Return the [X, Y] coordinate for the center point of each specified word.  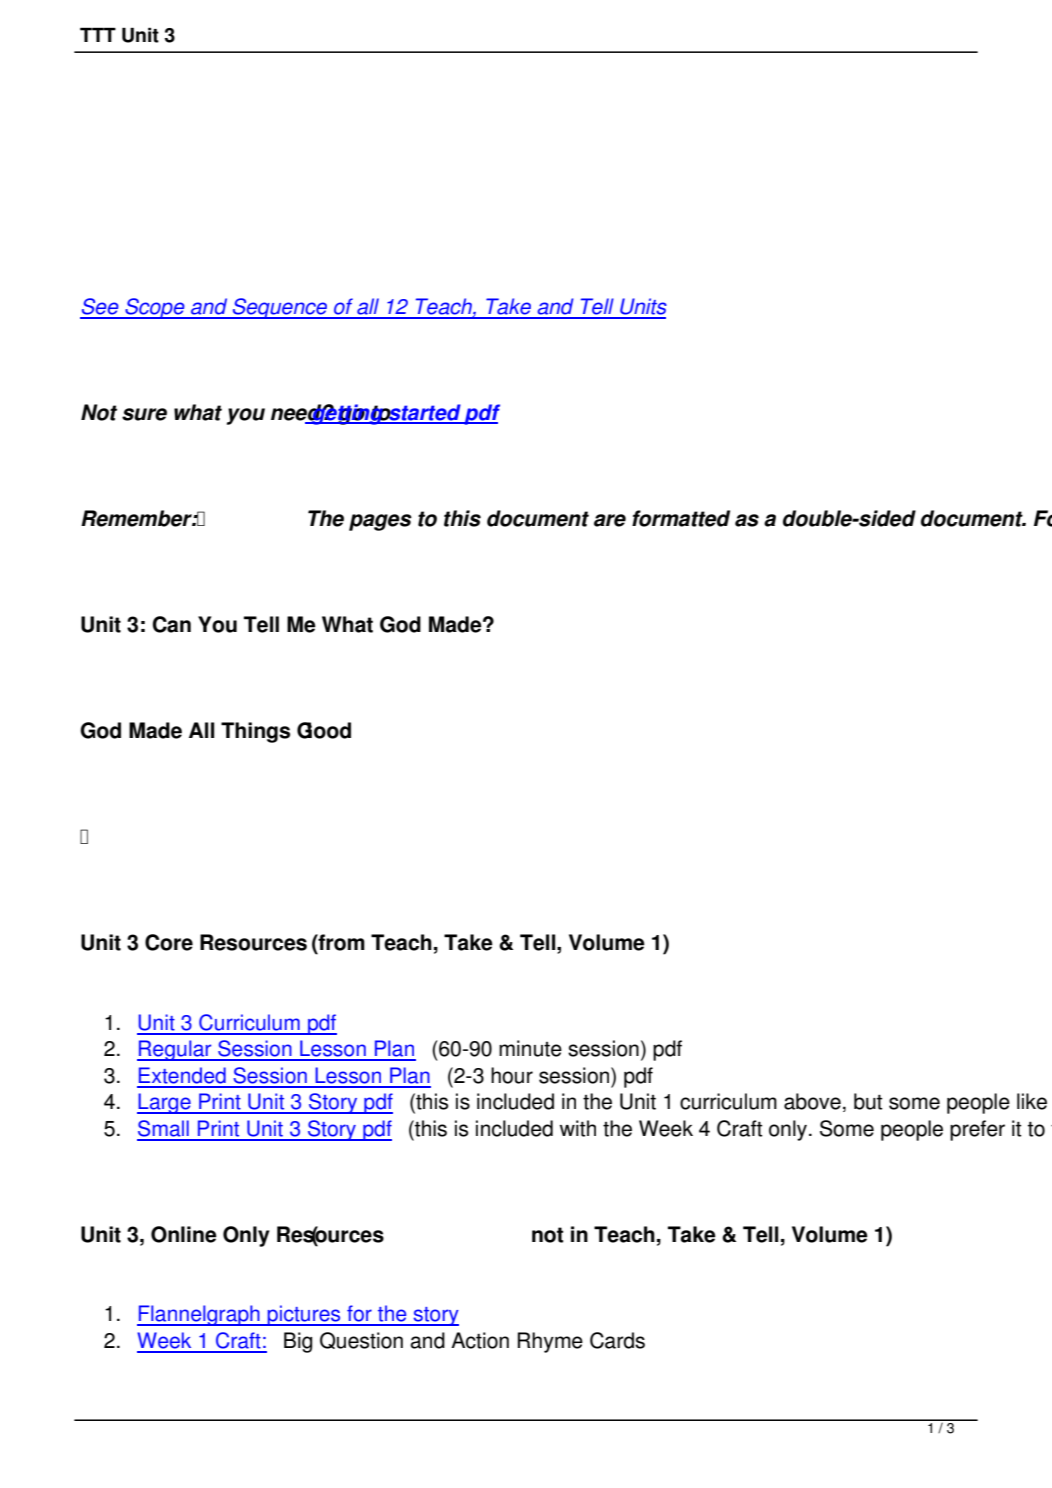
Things [255, 732]
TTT [98, 34]
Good [324, 730]
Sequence [280, 308]
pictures [304, 1315]
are [610, 520]
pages [380, 522]
